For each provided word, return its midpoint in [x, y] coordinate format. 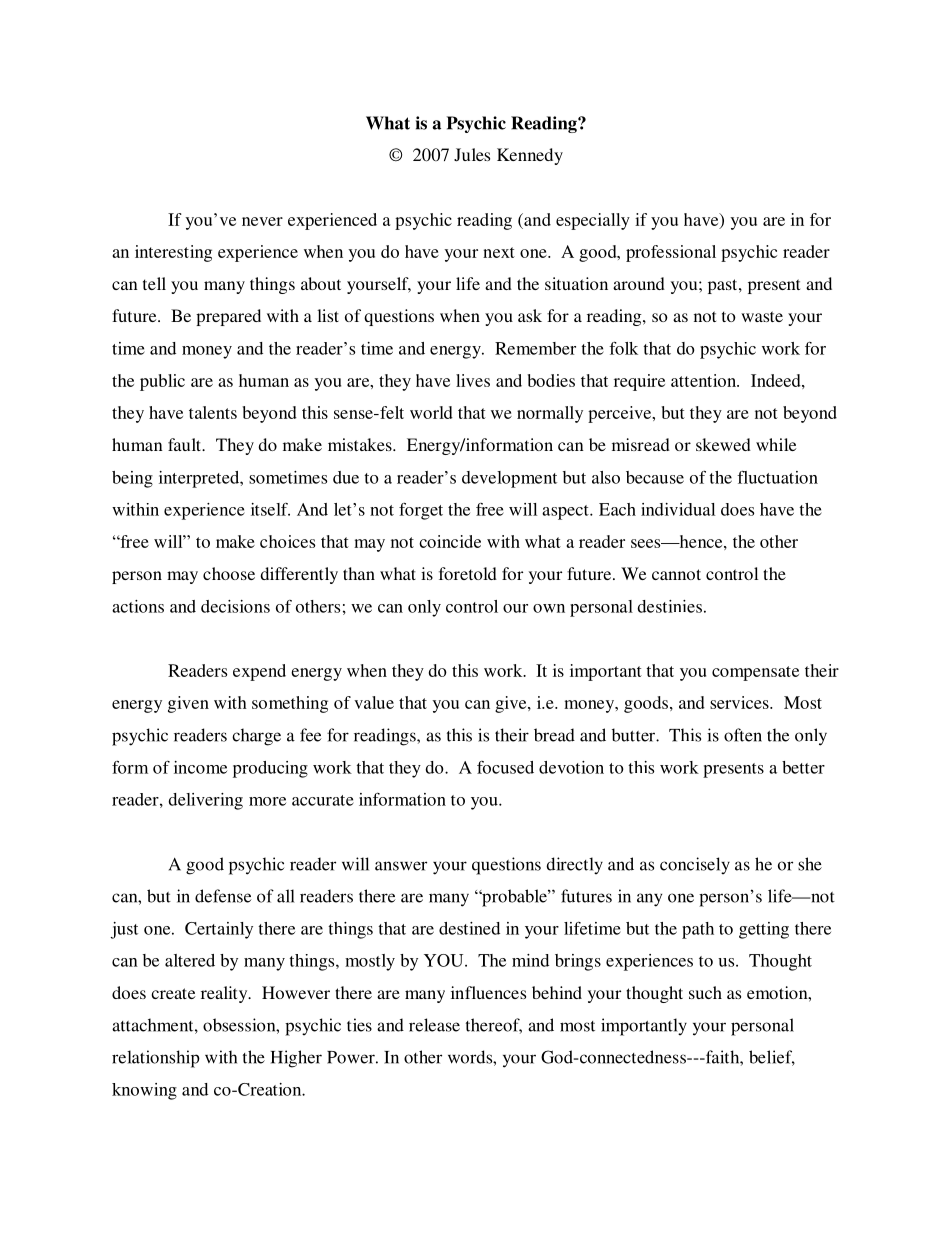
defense [223, 896]
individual [678, 509]
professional [671, 253]
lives [473, 380]
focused [505, 767]
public [162, 382]
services [740, 702]
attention [704, 380]
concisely [695, 865]
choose [229, 573]
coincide [450, 541]
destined [469, 928]
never [262, 221]
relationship [156, 1059]
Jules [472, 155]
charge [256, 737]
